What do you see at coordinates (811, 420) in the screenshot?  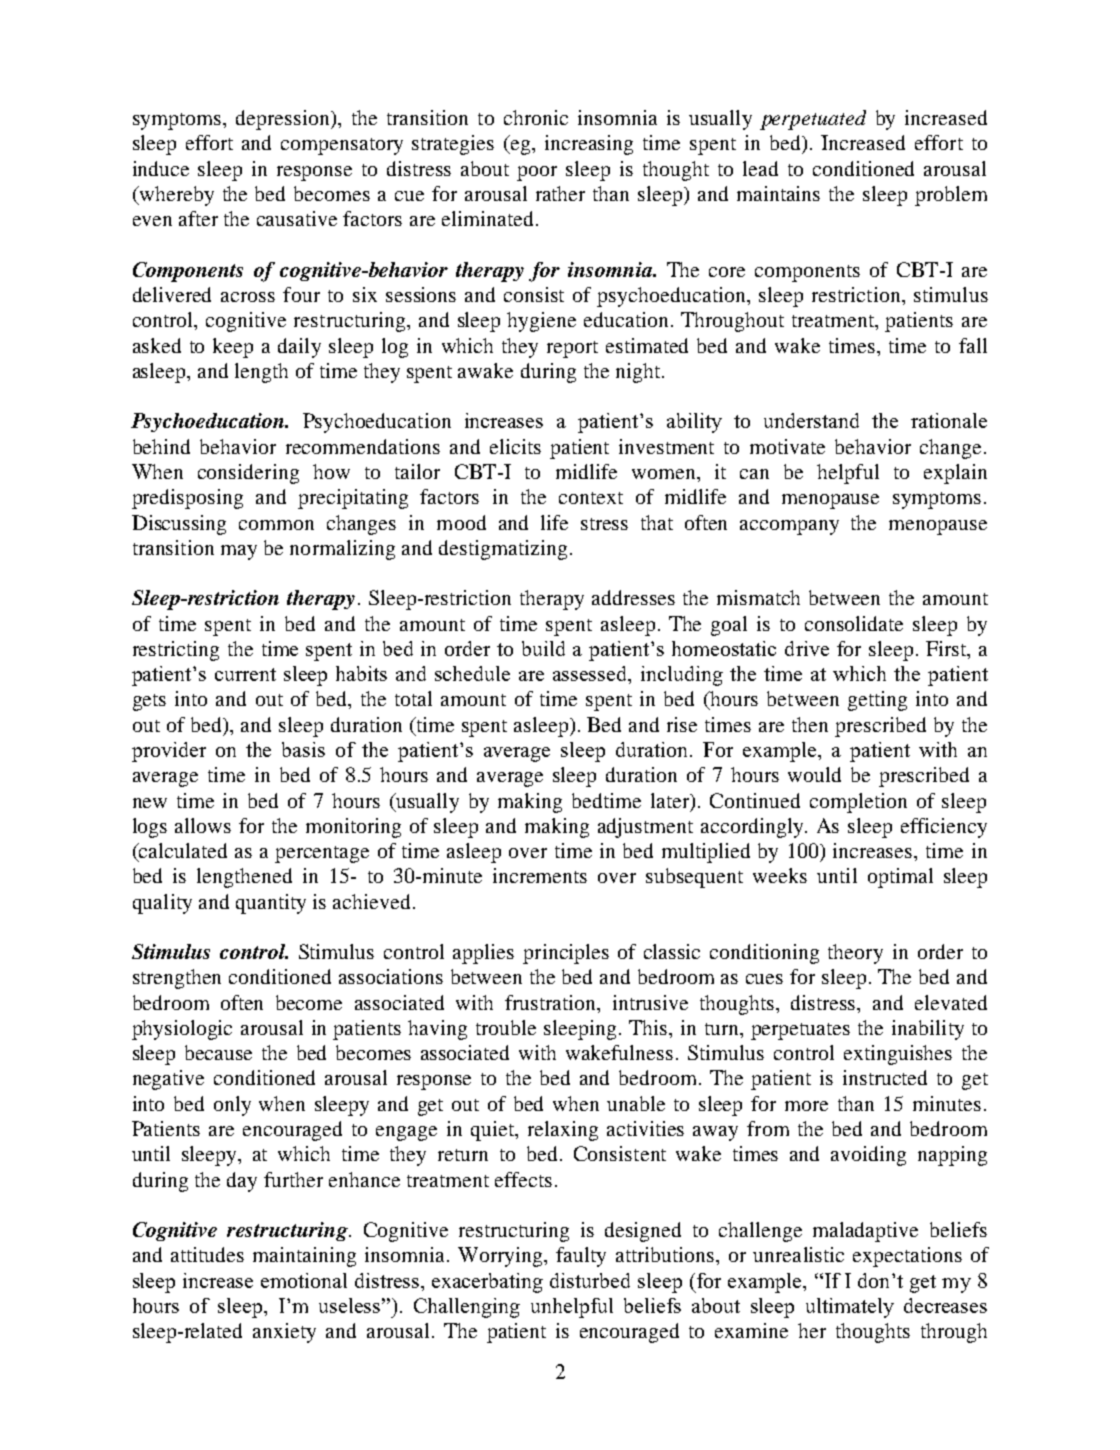 I see `understand` at bounding box center [811, 420].
